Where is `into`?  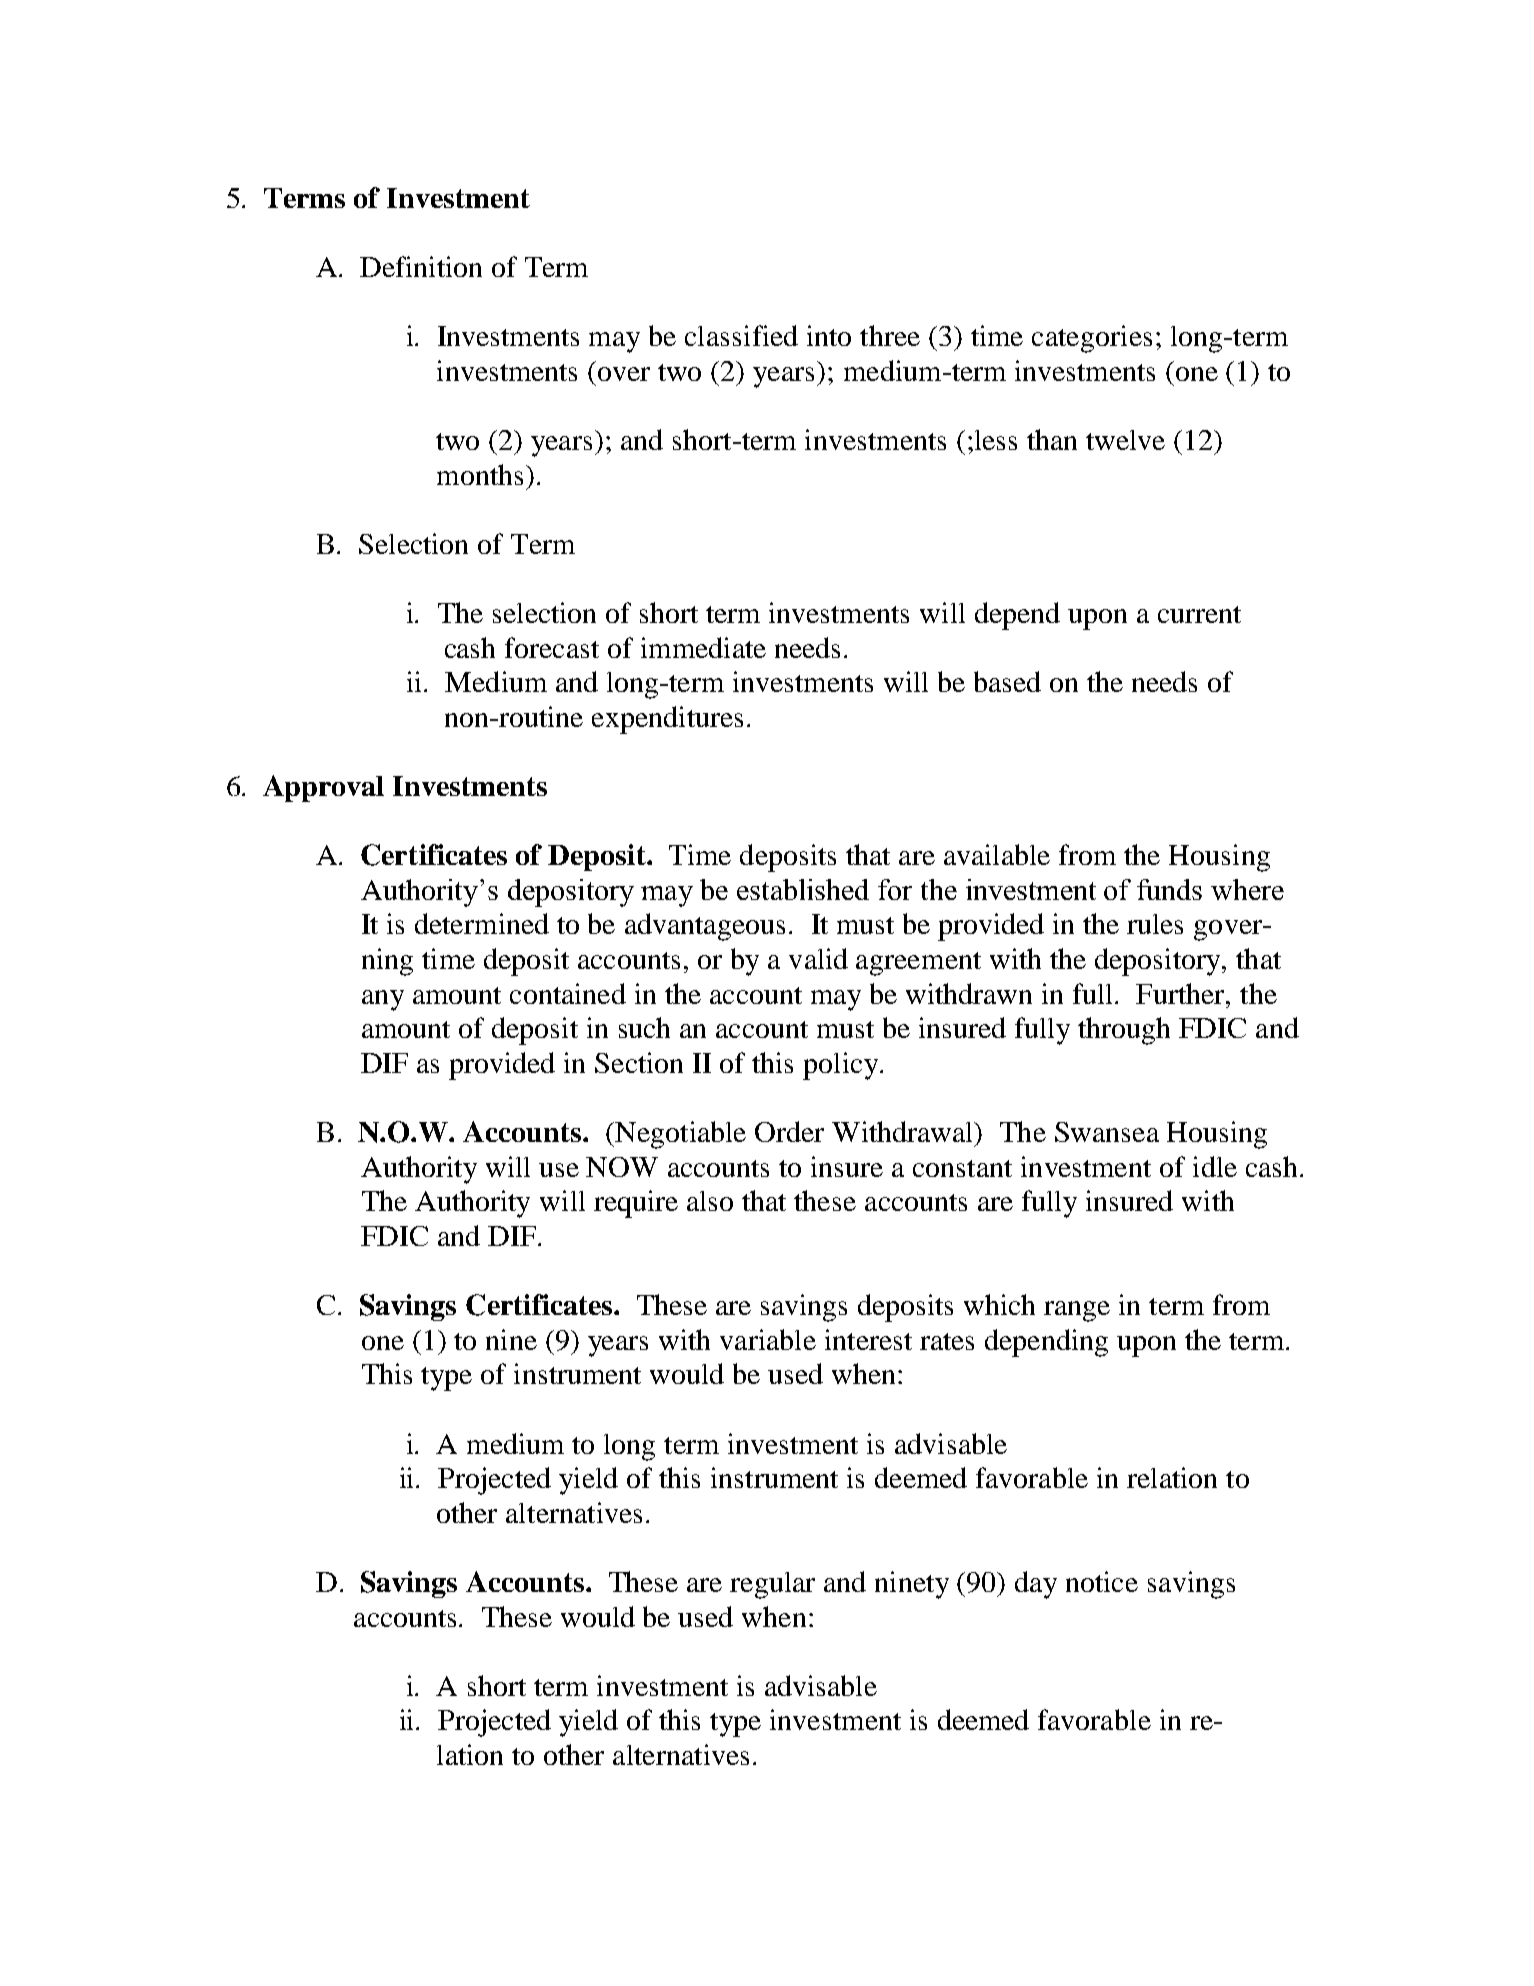 into is located at coordinates (829, 335).
